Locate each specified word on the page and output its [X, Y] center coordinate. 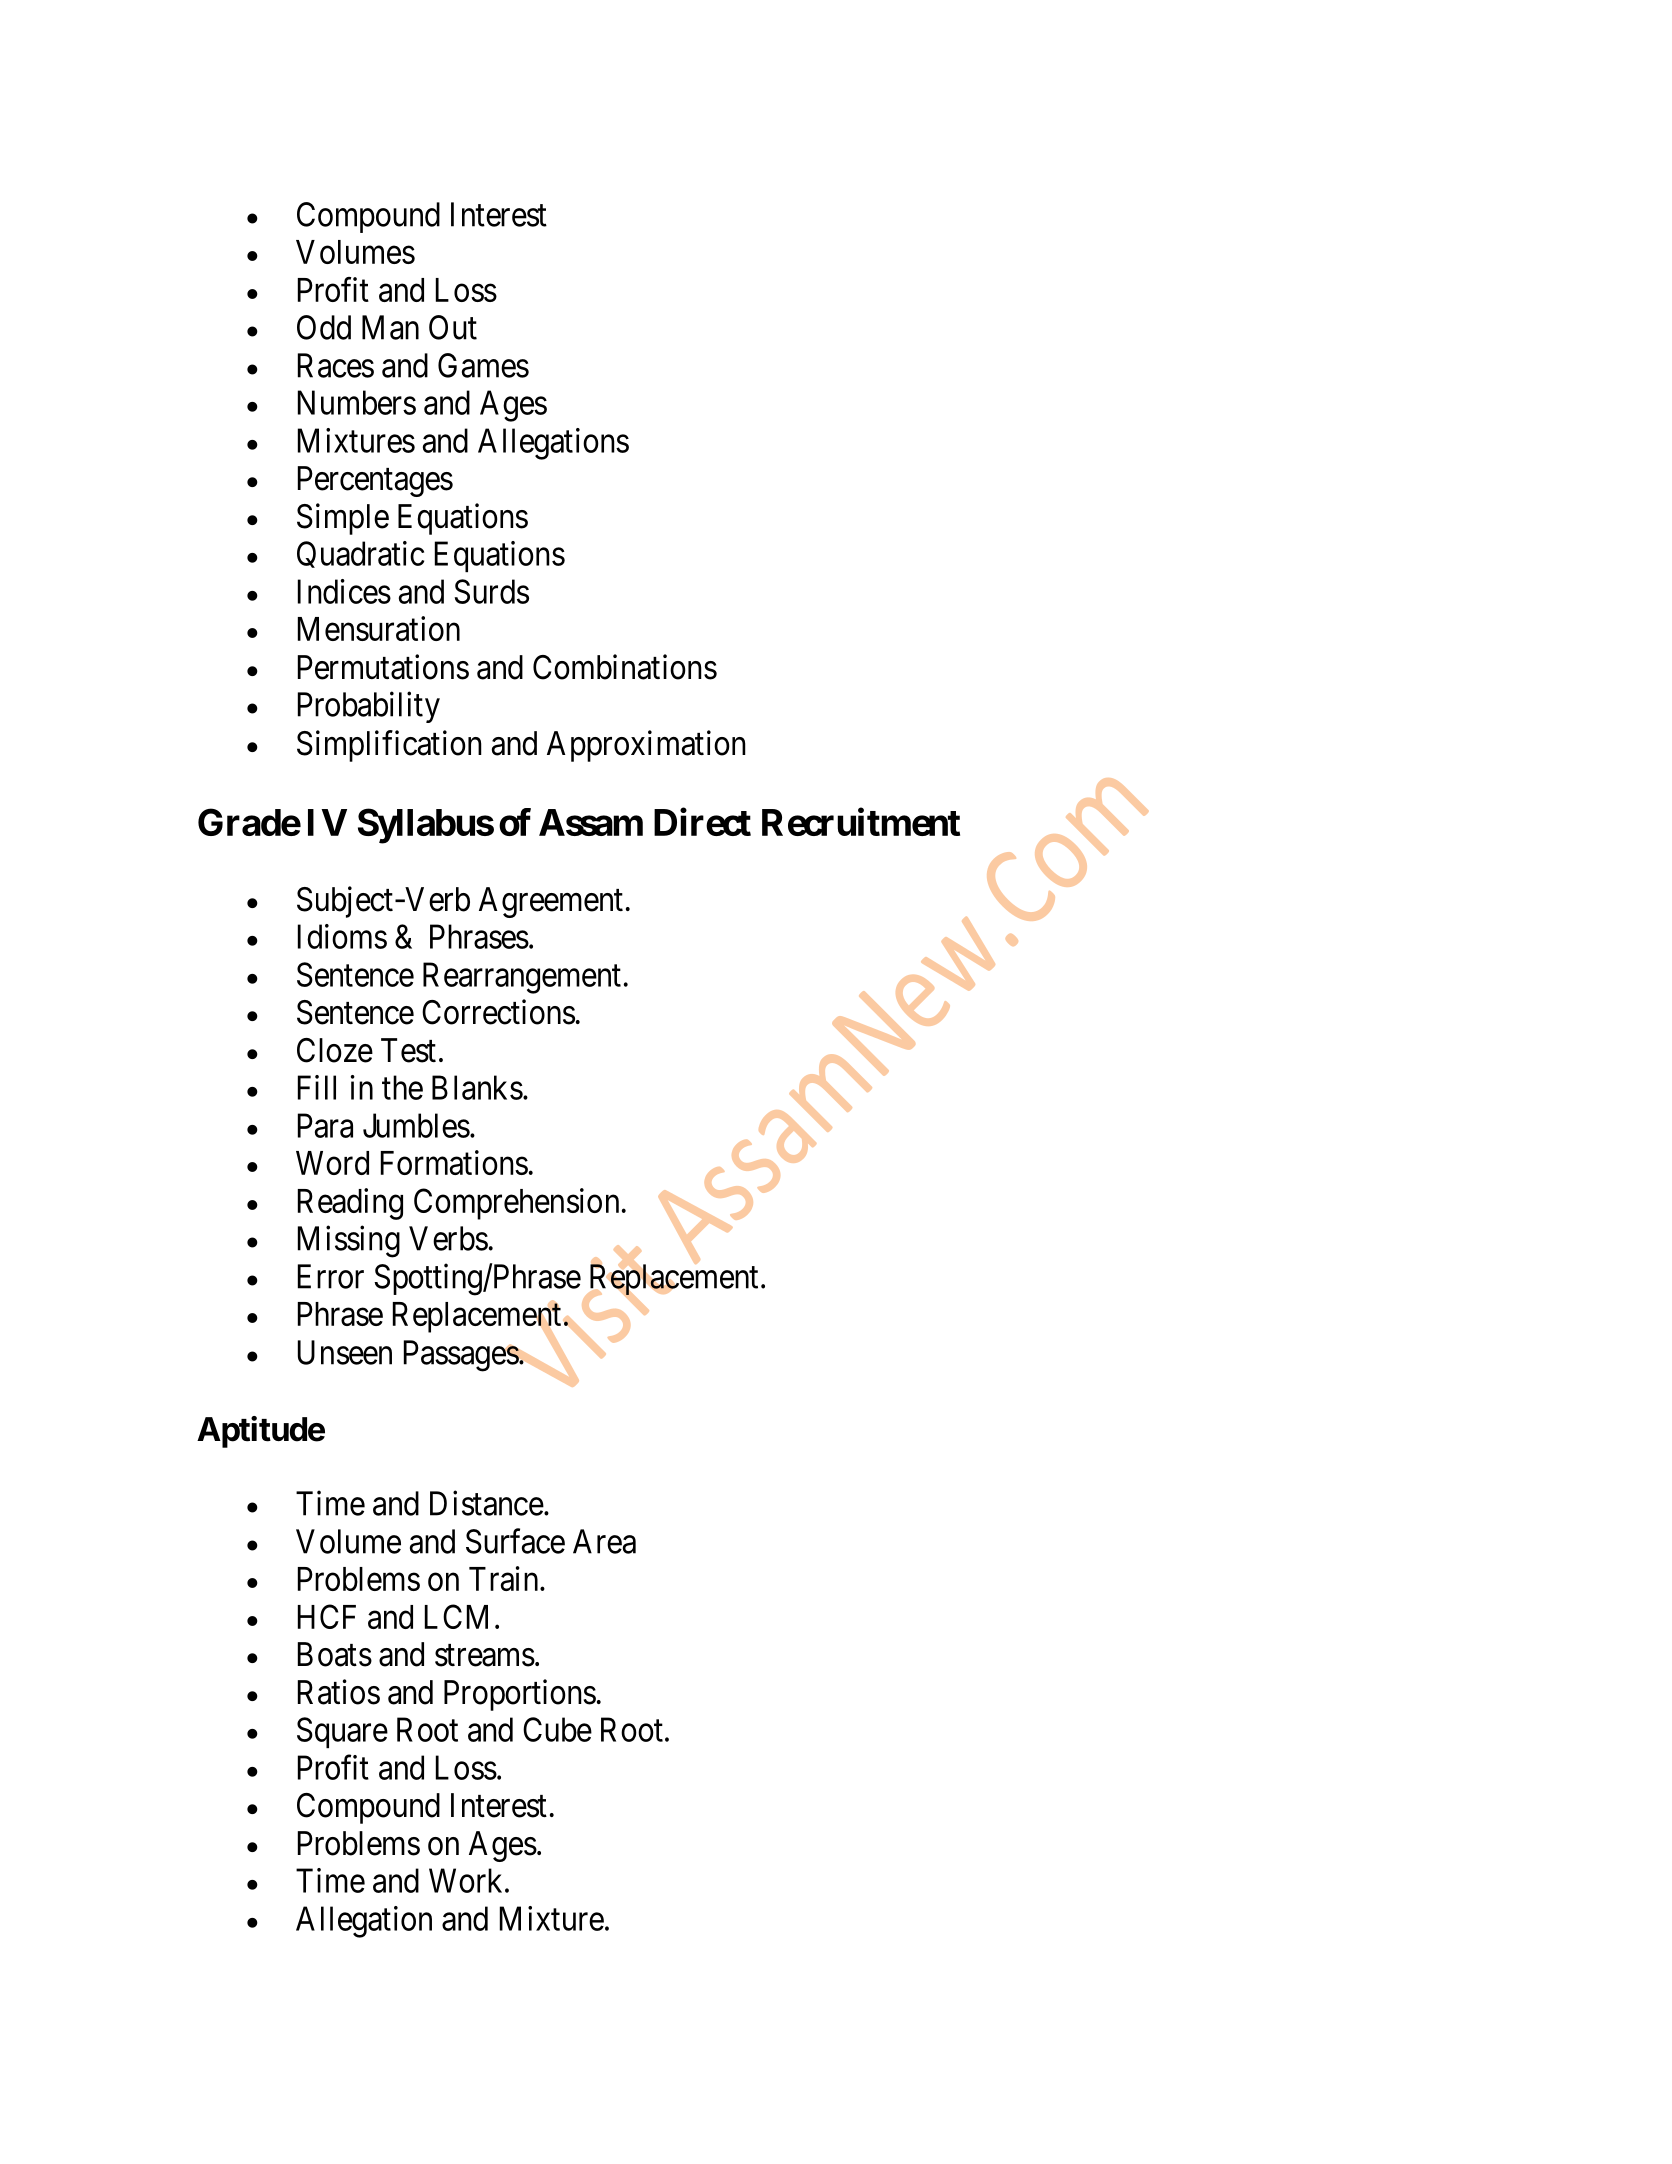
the [402, 1087]
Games [483, 365]
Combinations [625, 667]
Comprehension [516, 1204]
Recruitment [861, 822]
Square [342, 1732]
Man [390, 327]
